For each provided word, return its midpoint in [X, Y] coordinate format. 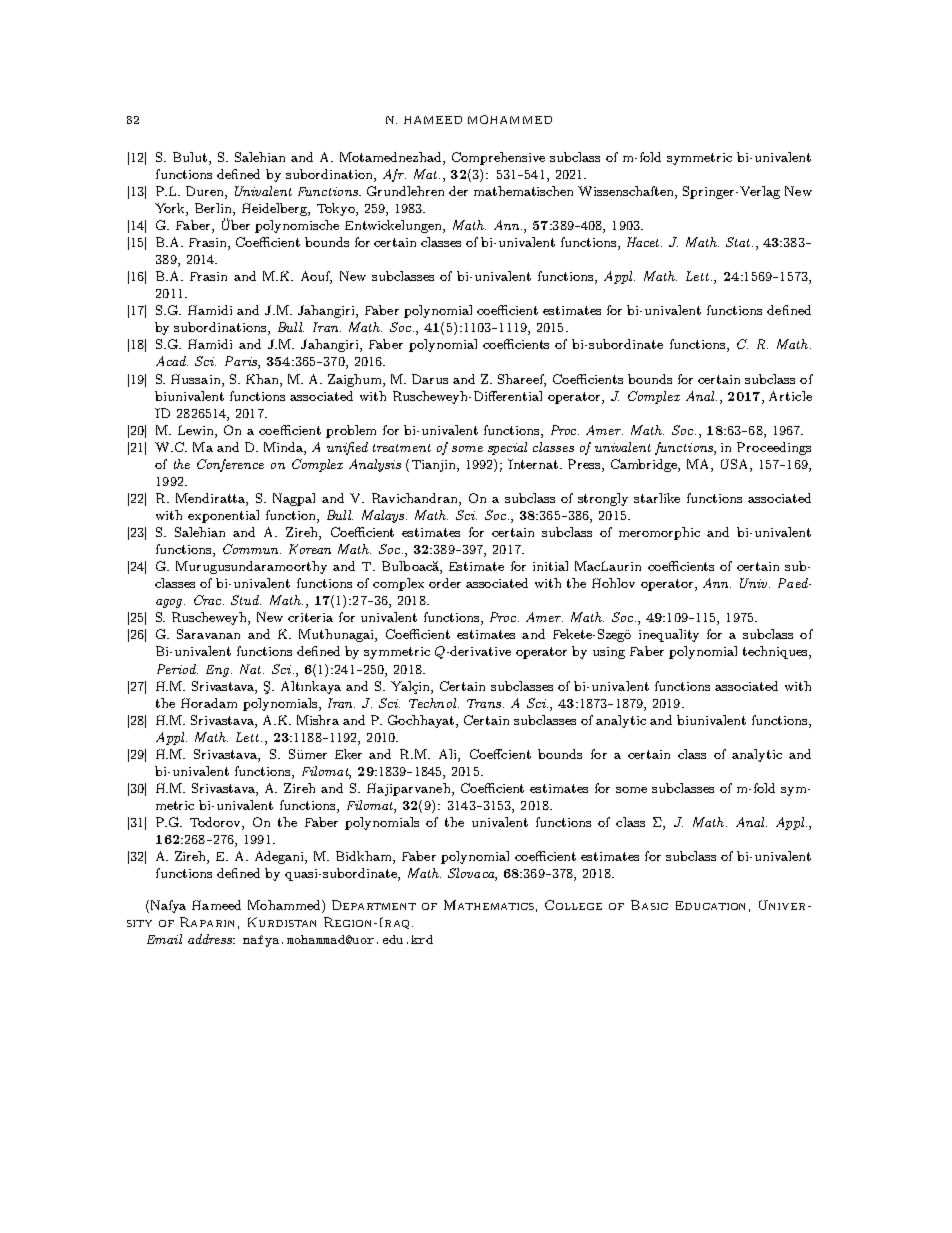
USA [736, 465]
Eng [219, 671]
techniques [776, 652]
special [507, 448]
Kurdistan [282, 922]
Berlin [214, 209]
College [573, 905]
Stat [739, 242]
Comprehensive [498, 158]
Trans [484, 703]
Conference [230, 465]
